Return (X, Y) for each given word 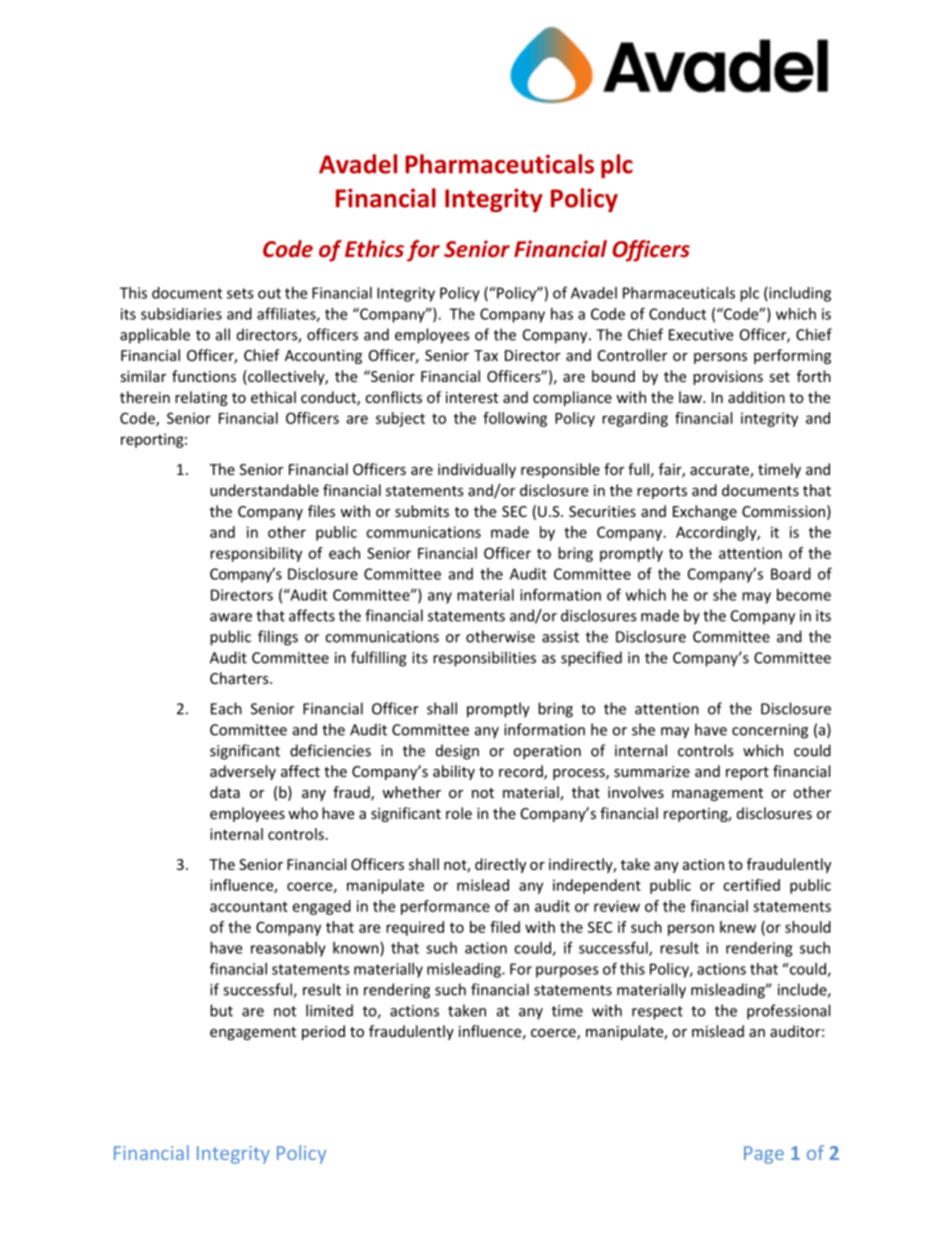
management (717, 794)
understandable (264, 490)
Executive (701, 335)
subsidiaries (181, 314)
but (221, 1010)
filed (505, 927)
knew (738, 927)
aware (231, 617)
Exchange (705, 512)
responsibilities (484, 659)
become (804, 595)
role (459, 813)
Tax (486, 355)
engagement (253, 1033)
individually (477, 470)
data (225, 792)
